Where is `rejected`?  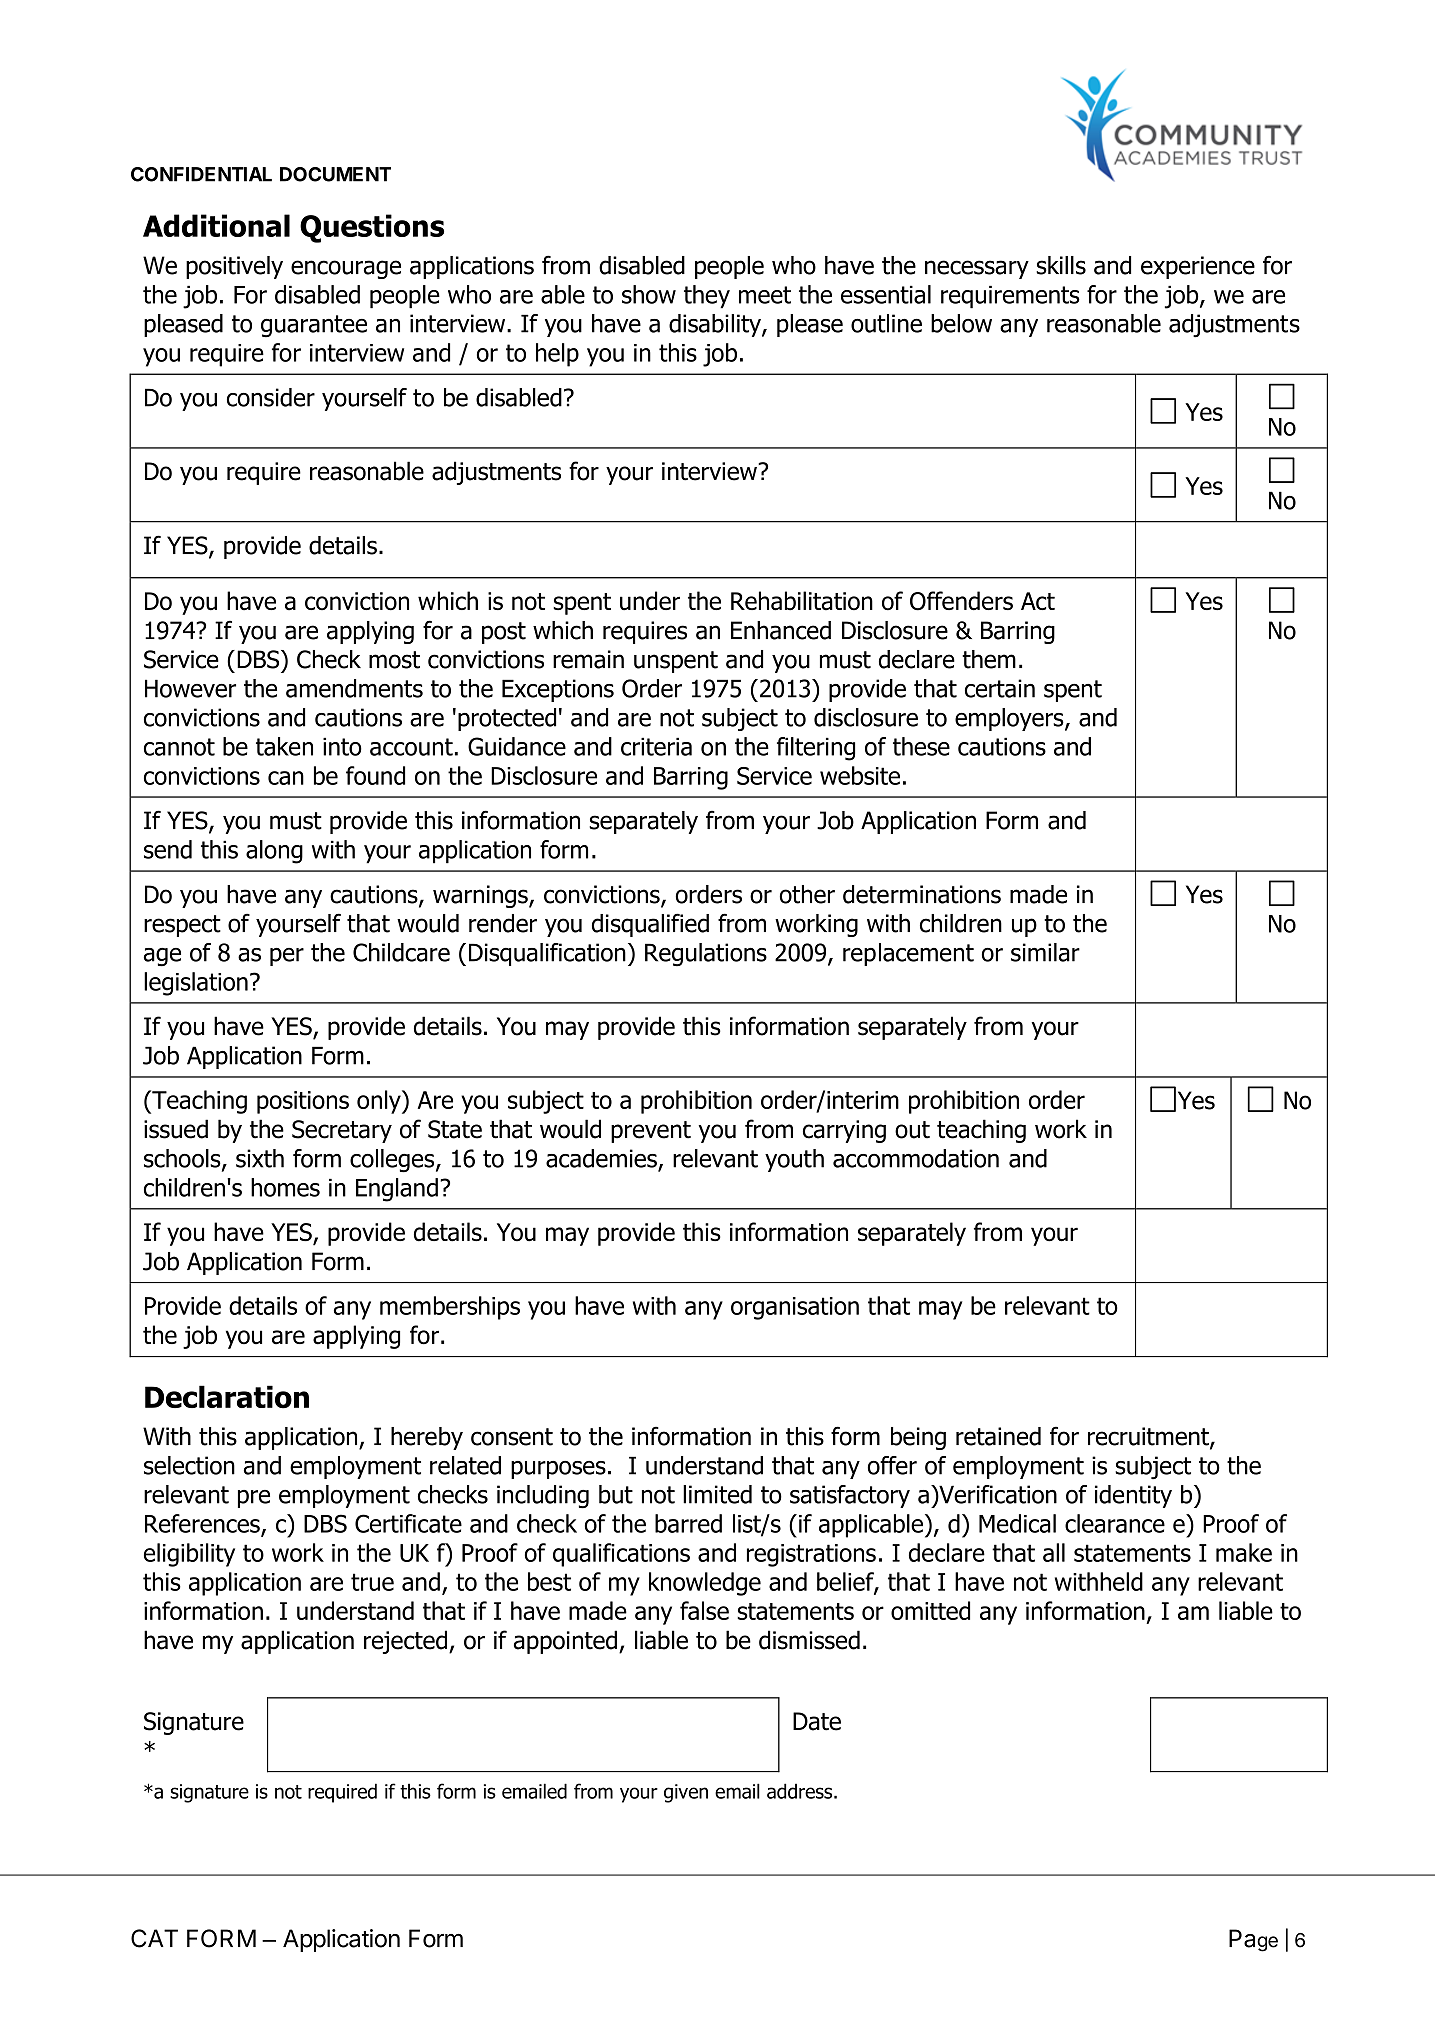 rejected is located at coordinates (405, 1642).
